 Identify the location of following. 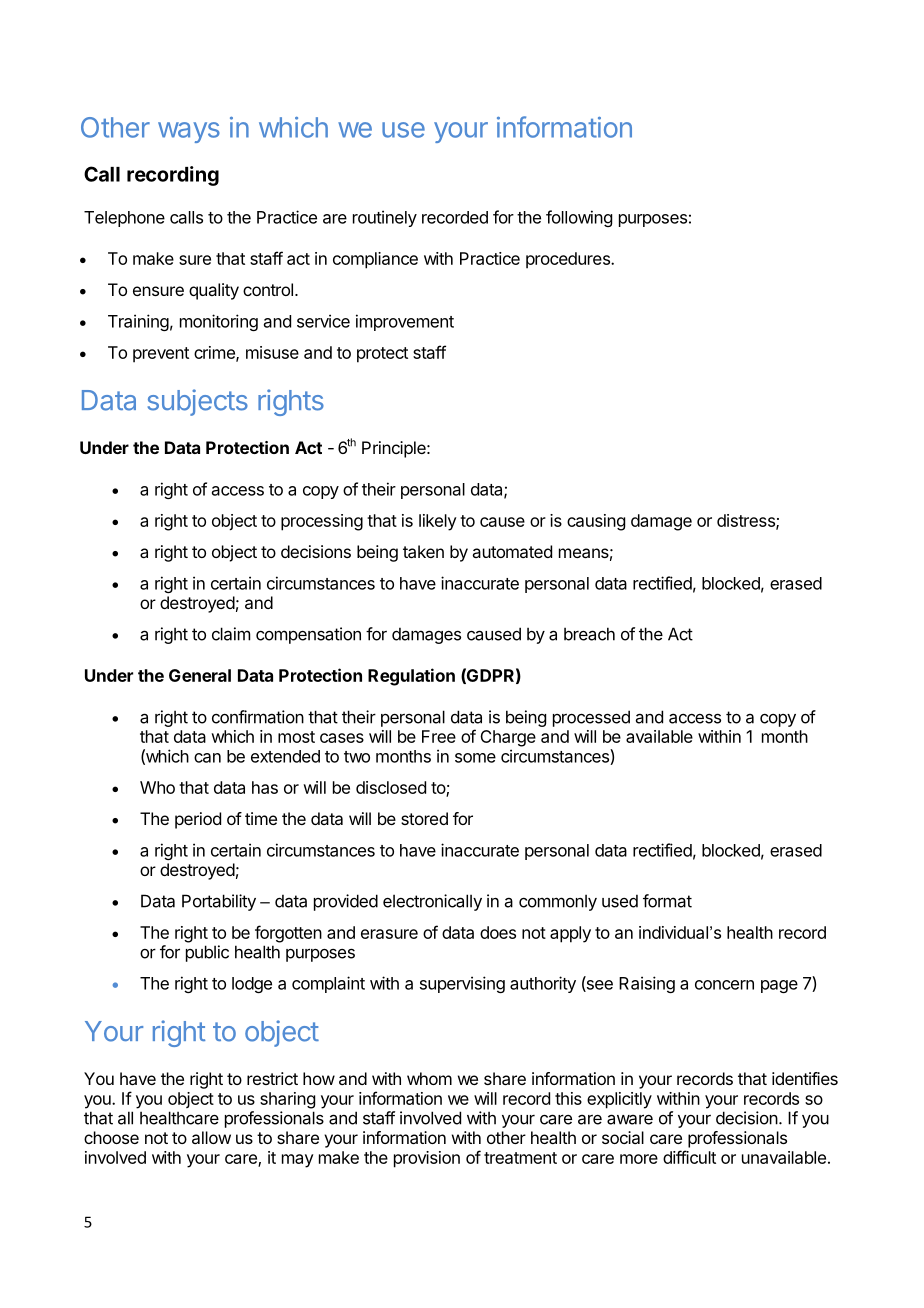
(579, 218).
